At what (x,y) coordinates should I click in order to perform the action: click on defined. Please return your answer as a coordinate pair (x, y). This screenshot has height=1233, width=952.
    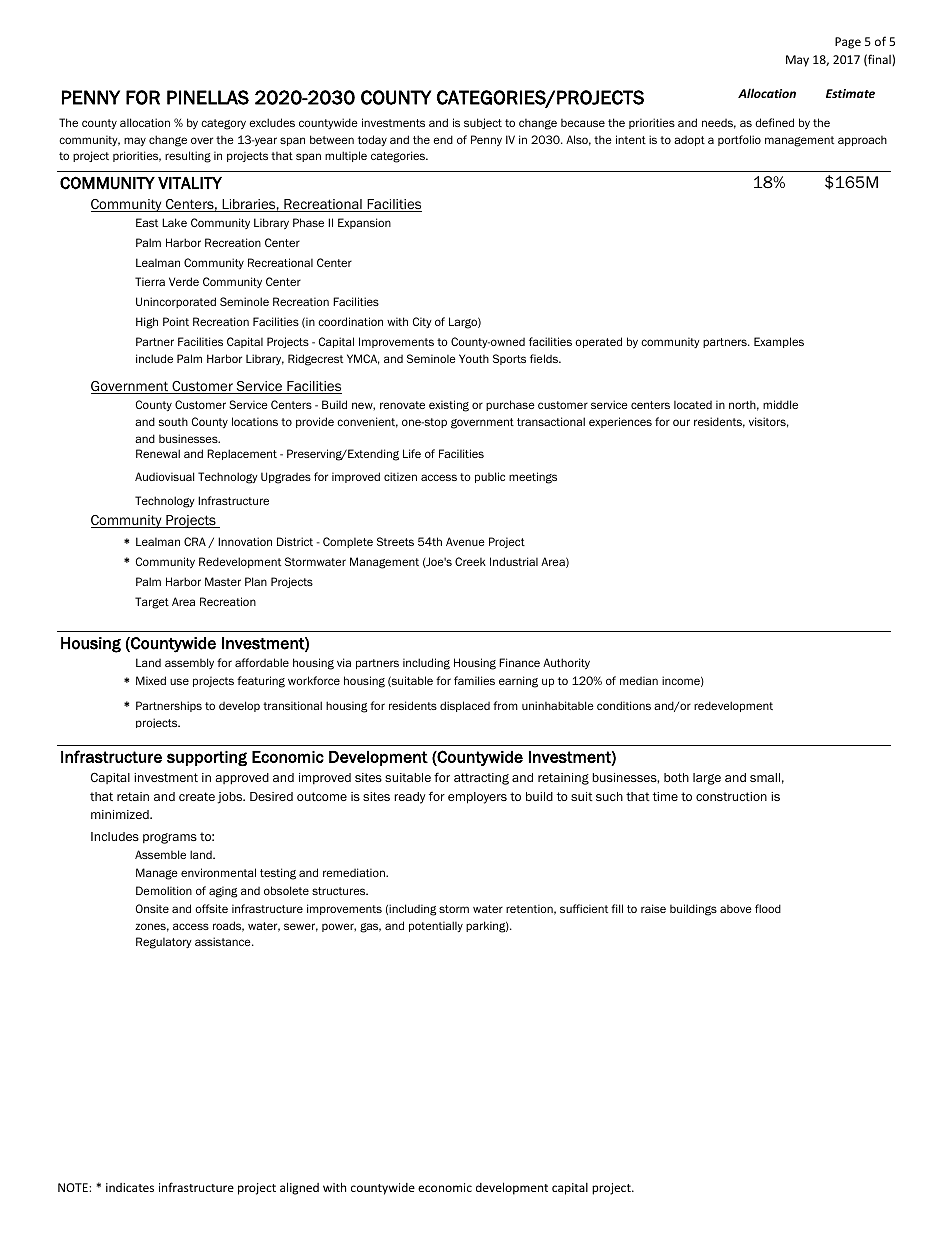
    Looking at the image, I should click on (774, 122).
